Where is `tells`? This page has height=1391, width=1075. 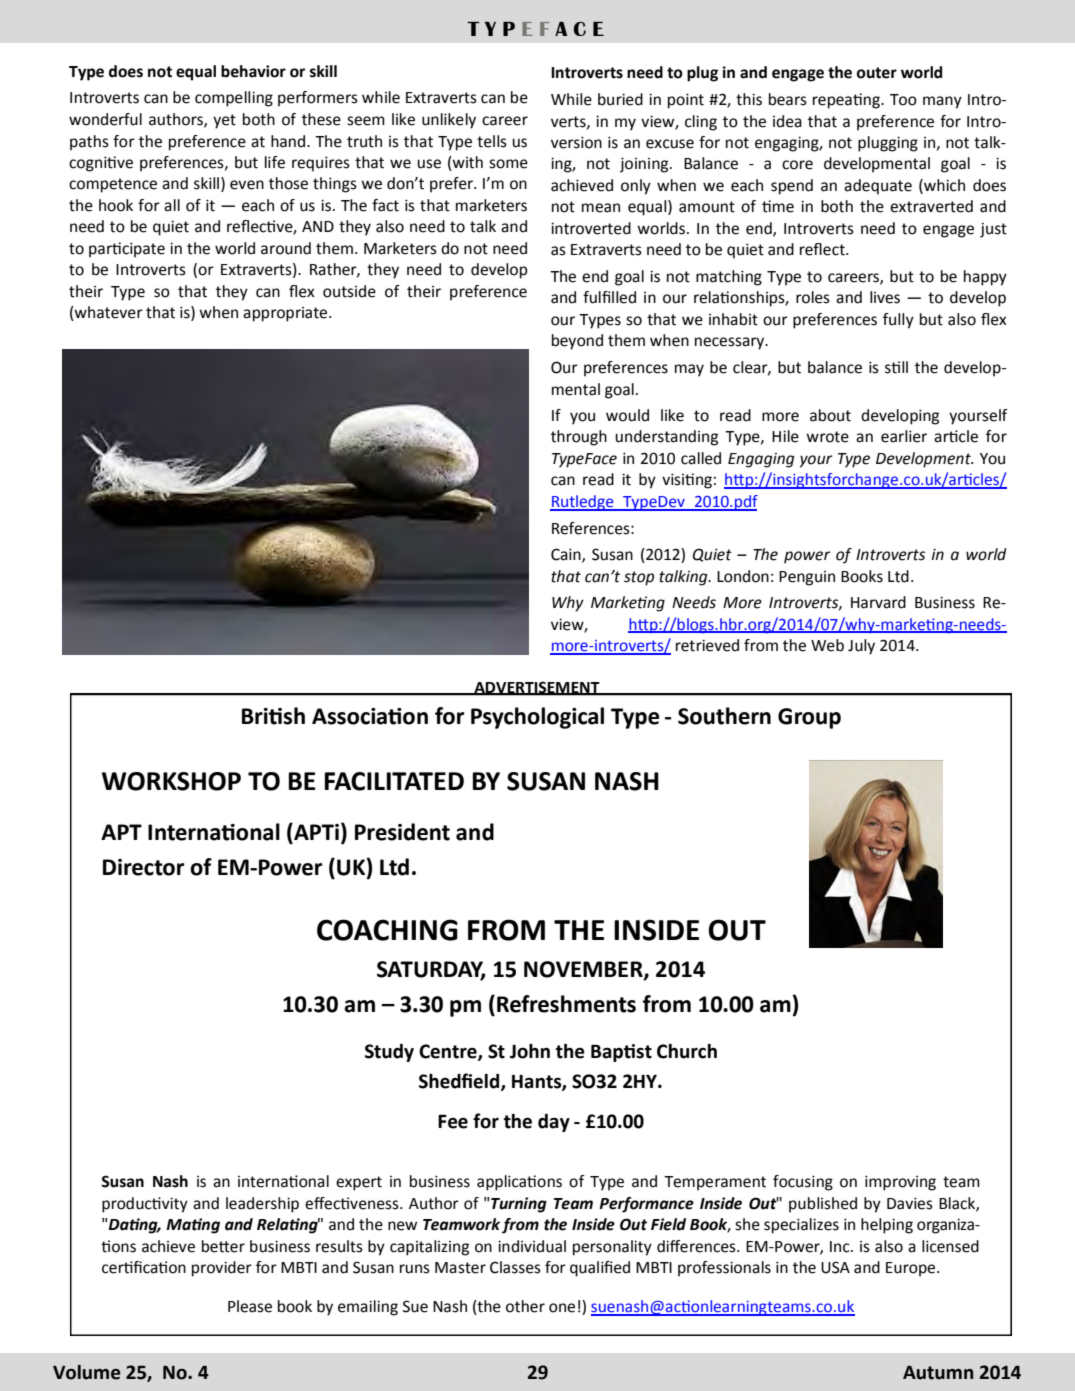
tells is located at coordinates (492, 141).
